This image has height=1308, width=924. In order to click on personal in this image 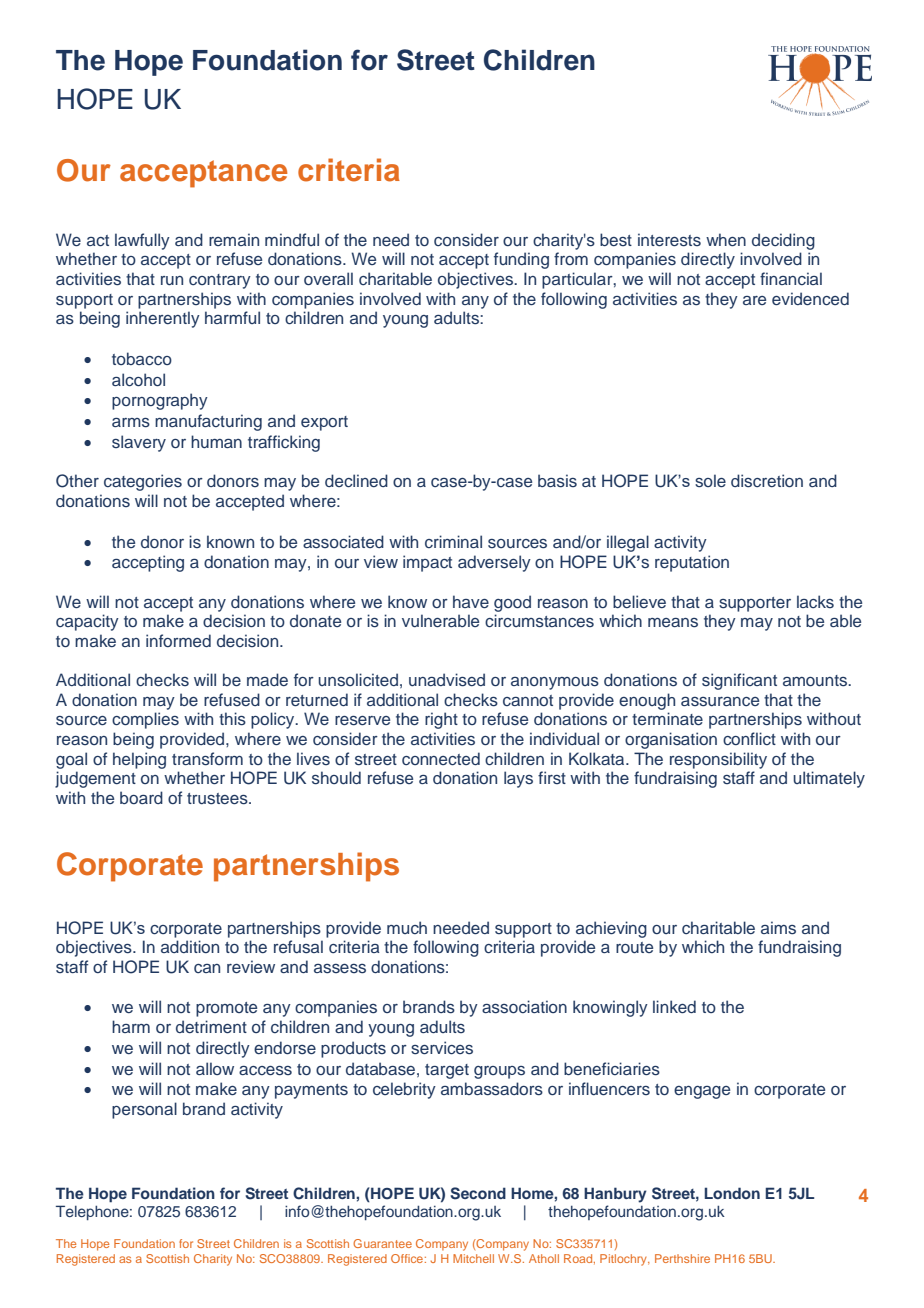, I will do `click(144, 1110)`.
